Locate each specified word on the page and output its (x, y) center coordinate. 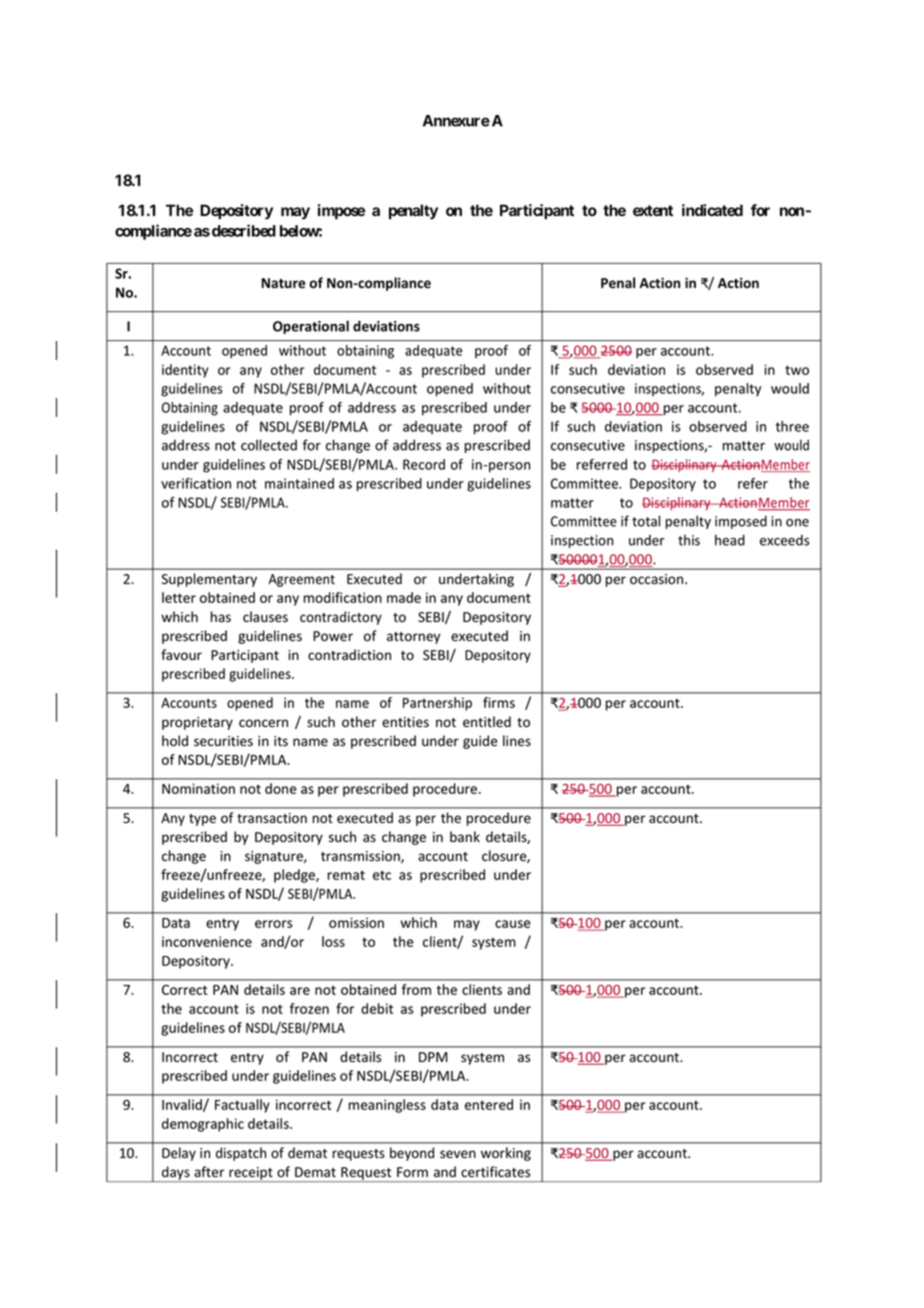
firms (499, 702)
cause (513, 924)
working (506, 1154)
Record (424, 464)
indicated (712, 210)
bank (465, 837)
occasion (658, 579)
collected (269, 445)
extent (653, 210)
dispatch (241, 1154)
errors (273, 924)
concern (263, 723)
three (792, 426)
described (242, 230)
